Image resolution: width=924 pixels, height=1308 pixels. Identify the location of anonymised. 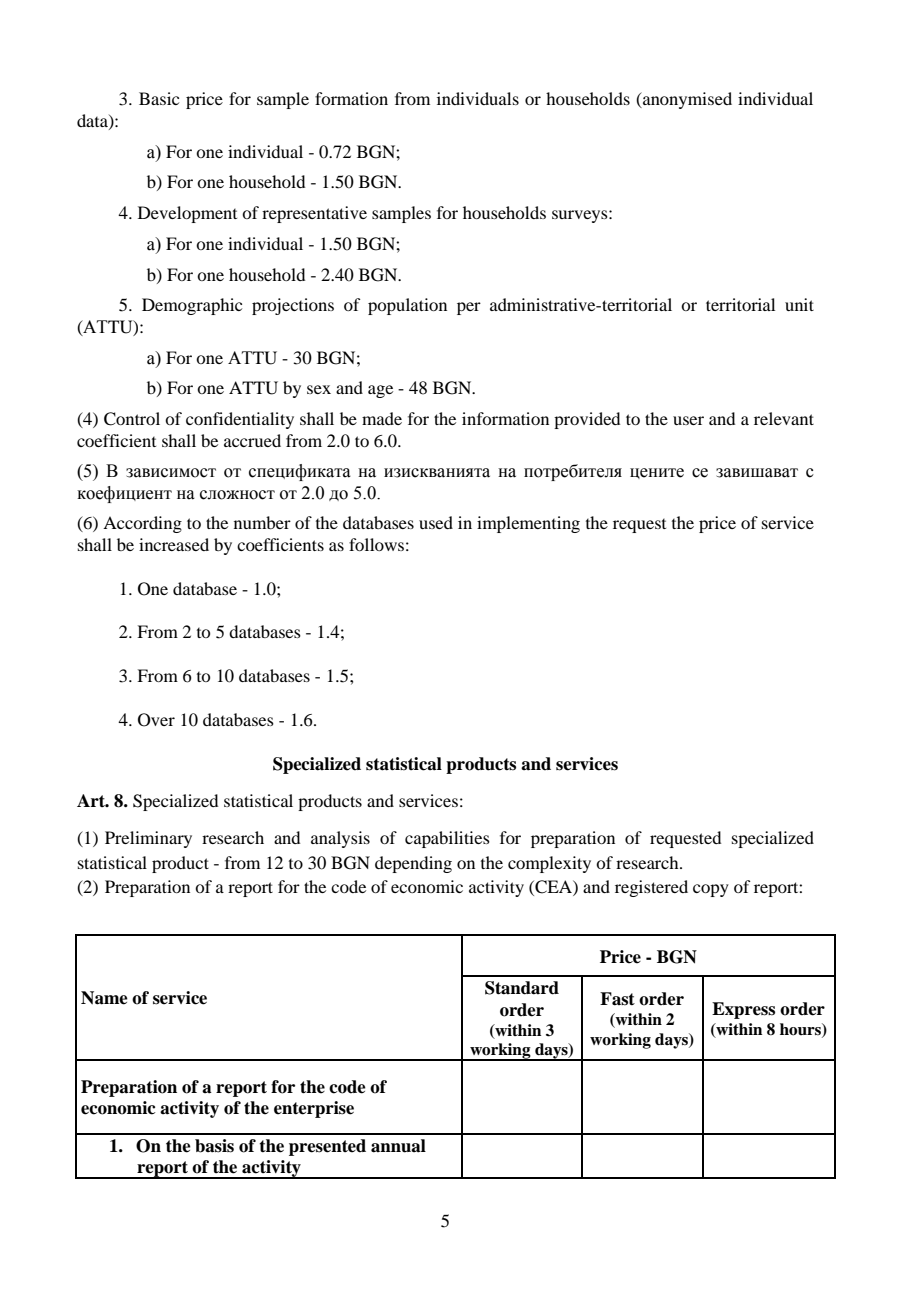
(686, 100).
